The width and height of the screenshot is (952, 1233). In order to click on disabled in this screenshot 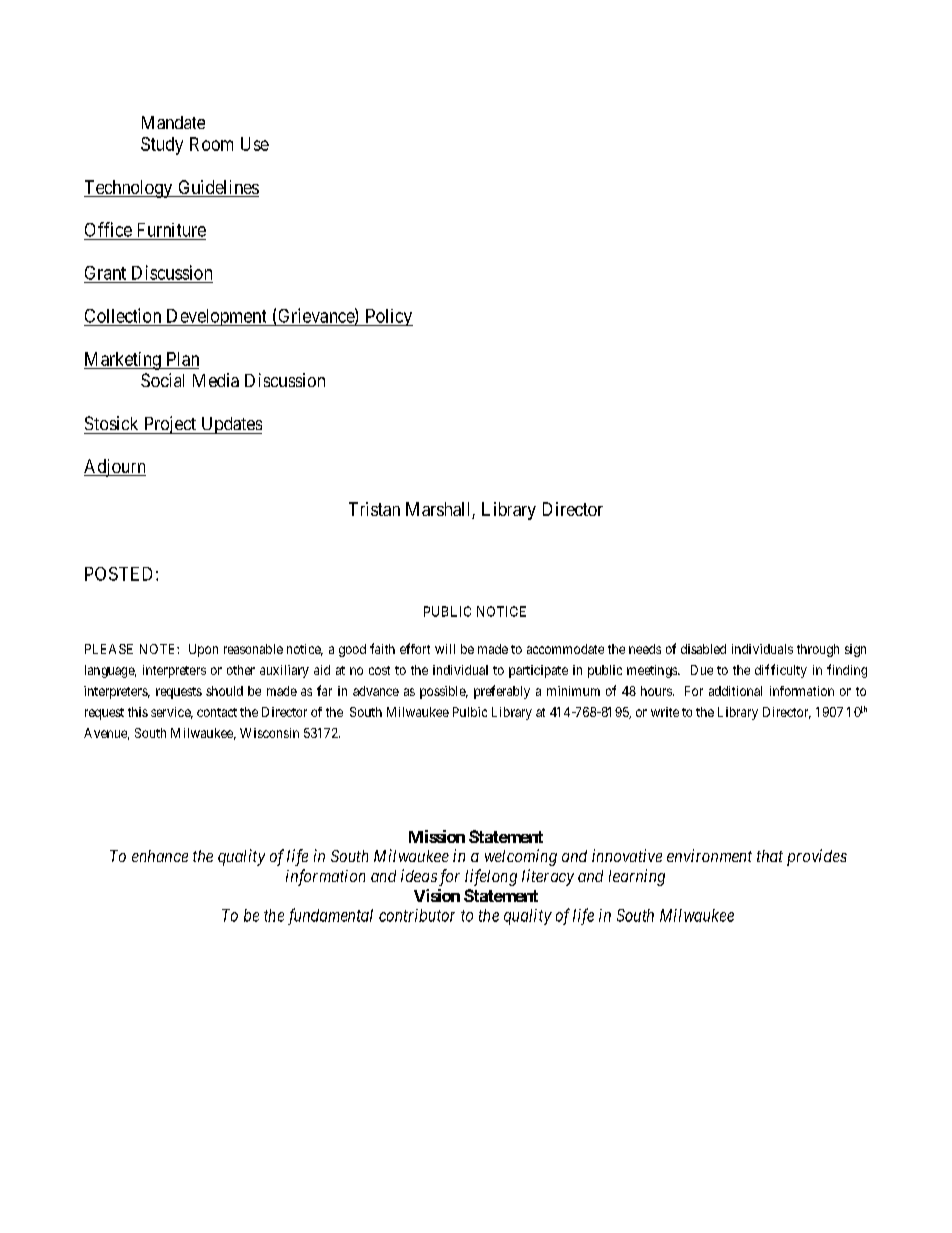, I will do `click(703, 649)`.
